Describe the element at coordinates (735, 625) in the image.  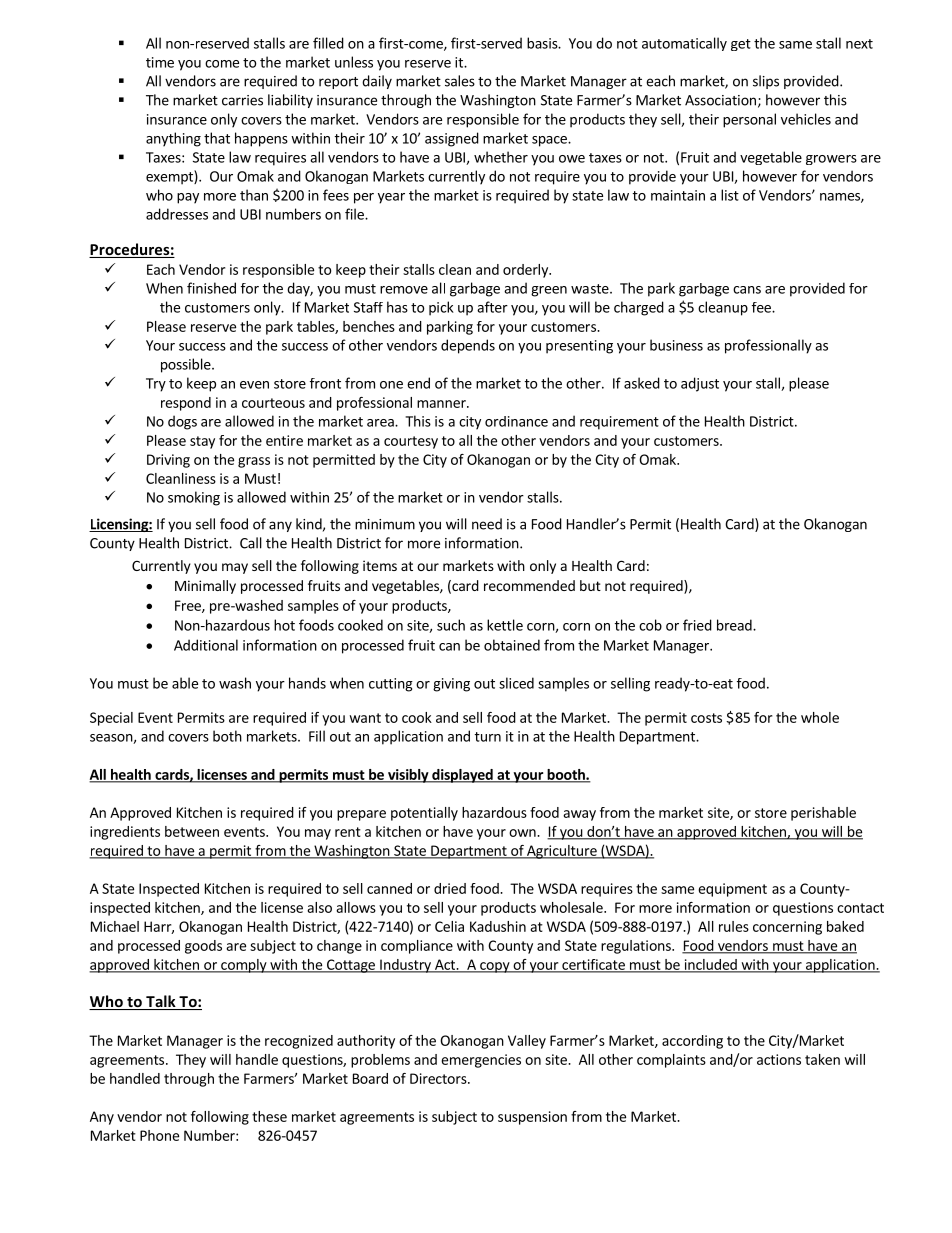
I see `bread` at that location.
